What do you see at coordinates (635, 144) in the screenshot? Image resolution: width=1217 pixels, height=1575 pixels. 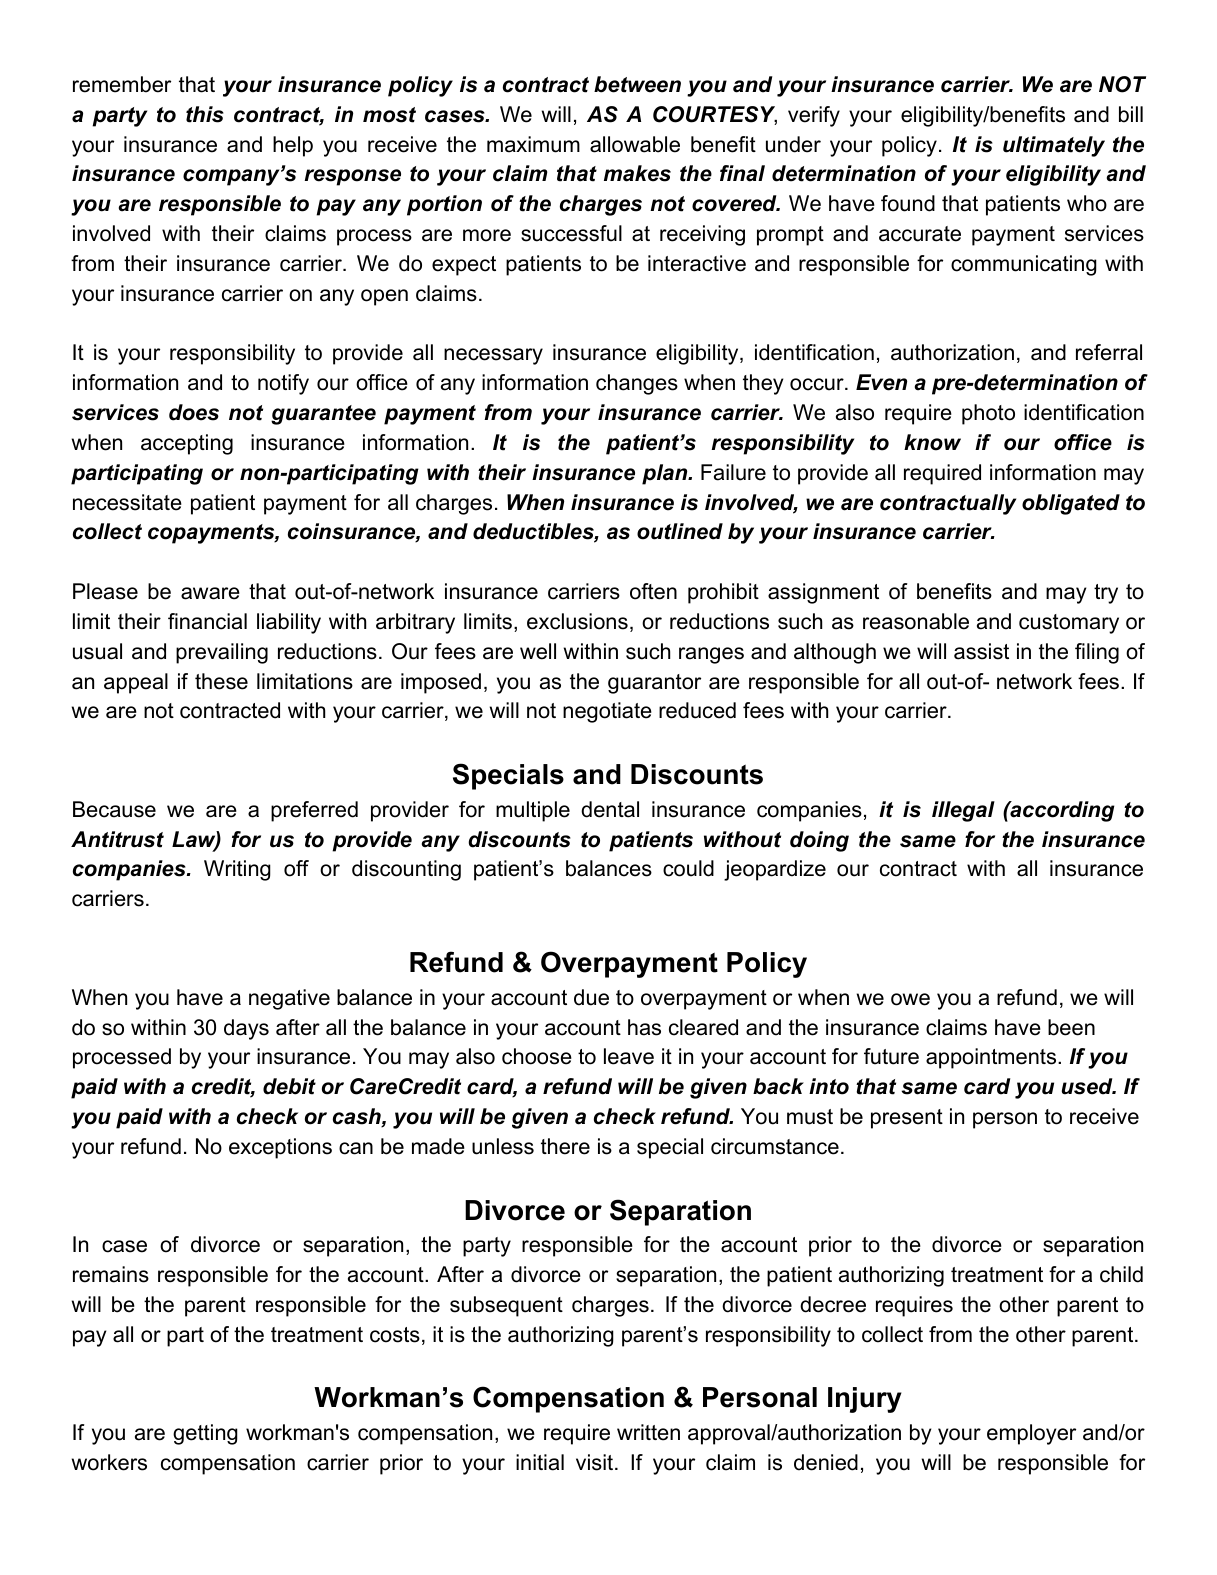 I see `allowable` at bounding box center [635, 144].
